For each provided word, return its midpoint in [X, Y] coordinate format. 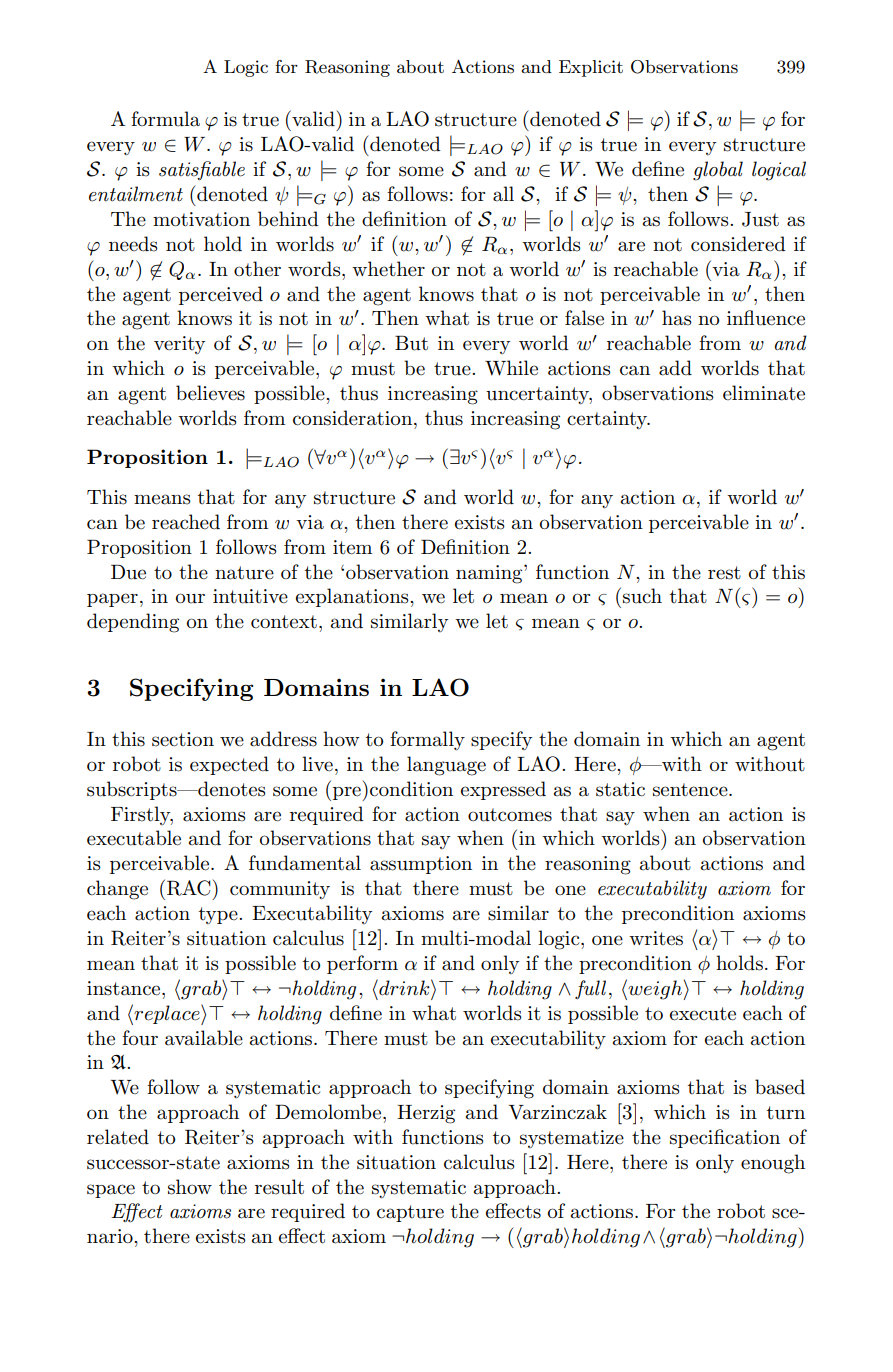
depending [133, 623]
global [718, 171]
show [190, 1187]
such [642, 596]
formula [165, 119]
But [411, 343]
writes [656, 938]
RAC [190, 887]
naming [490, 574]
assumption [421, 865]
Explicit [591, 68]
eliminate [764, 393]
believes [210, 393]
